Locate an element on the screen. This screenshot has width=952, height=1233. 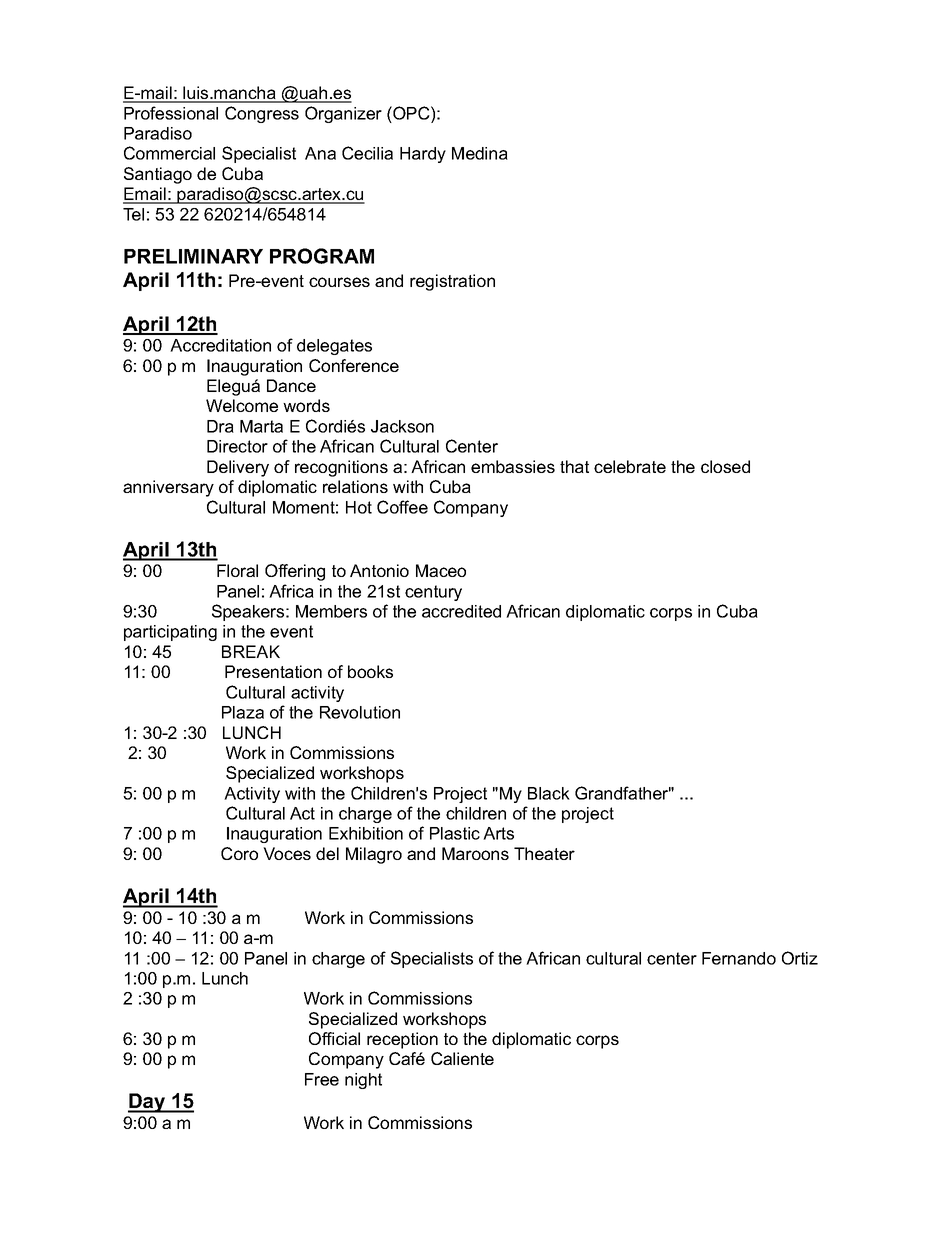
reception is located at coordinates (402, 1040).
